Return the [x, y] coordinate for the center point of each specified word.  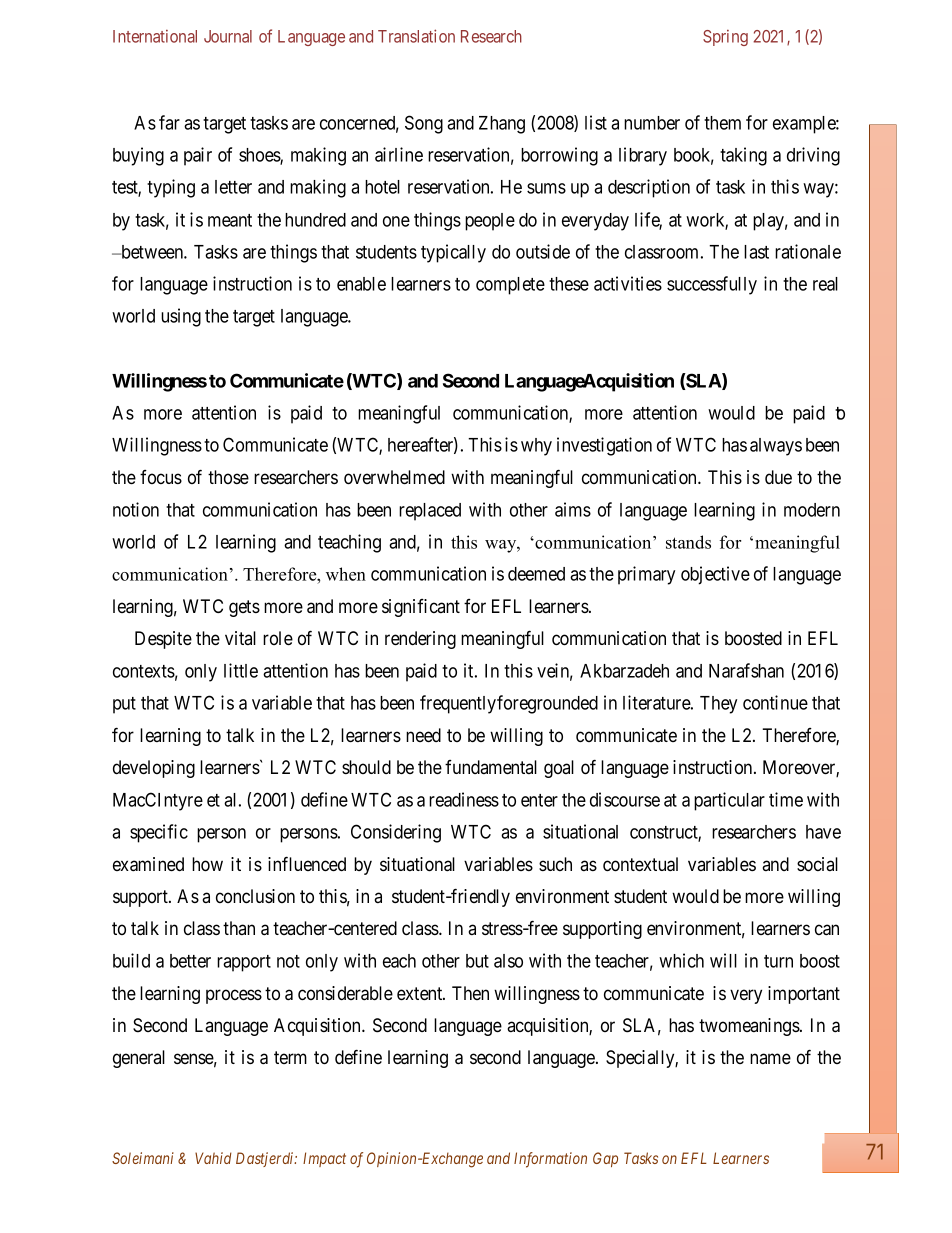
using [181, 317]
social [817, 864]
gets [244, 608]
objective [715, 575]
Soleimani [143, 1158]
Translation [416, 36]
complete [510, 286]
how [207, 864]
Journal [228, 36]
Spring [725, 38]
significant [421, 608]
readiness [464, 799]
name [770, 1058]
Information [550, 1160]
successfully [712, 285]
